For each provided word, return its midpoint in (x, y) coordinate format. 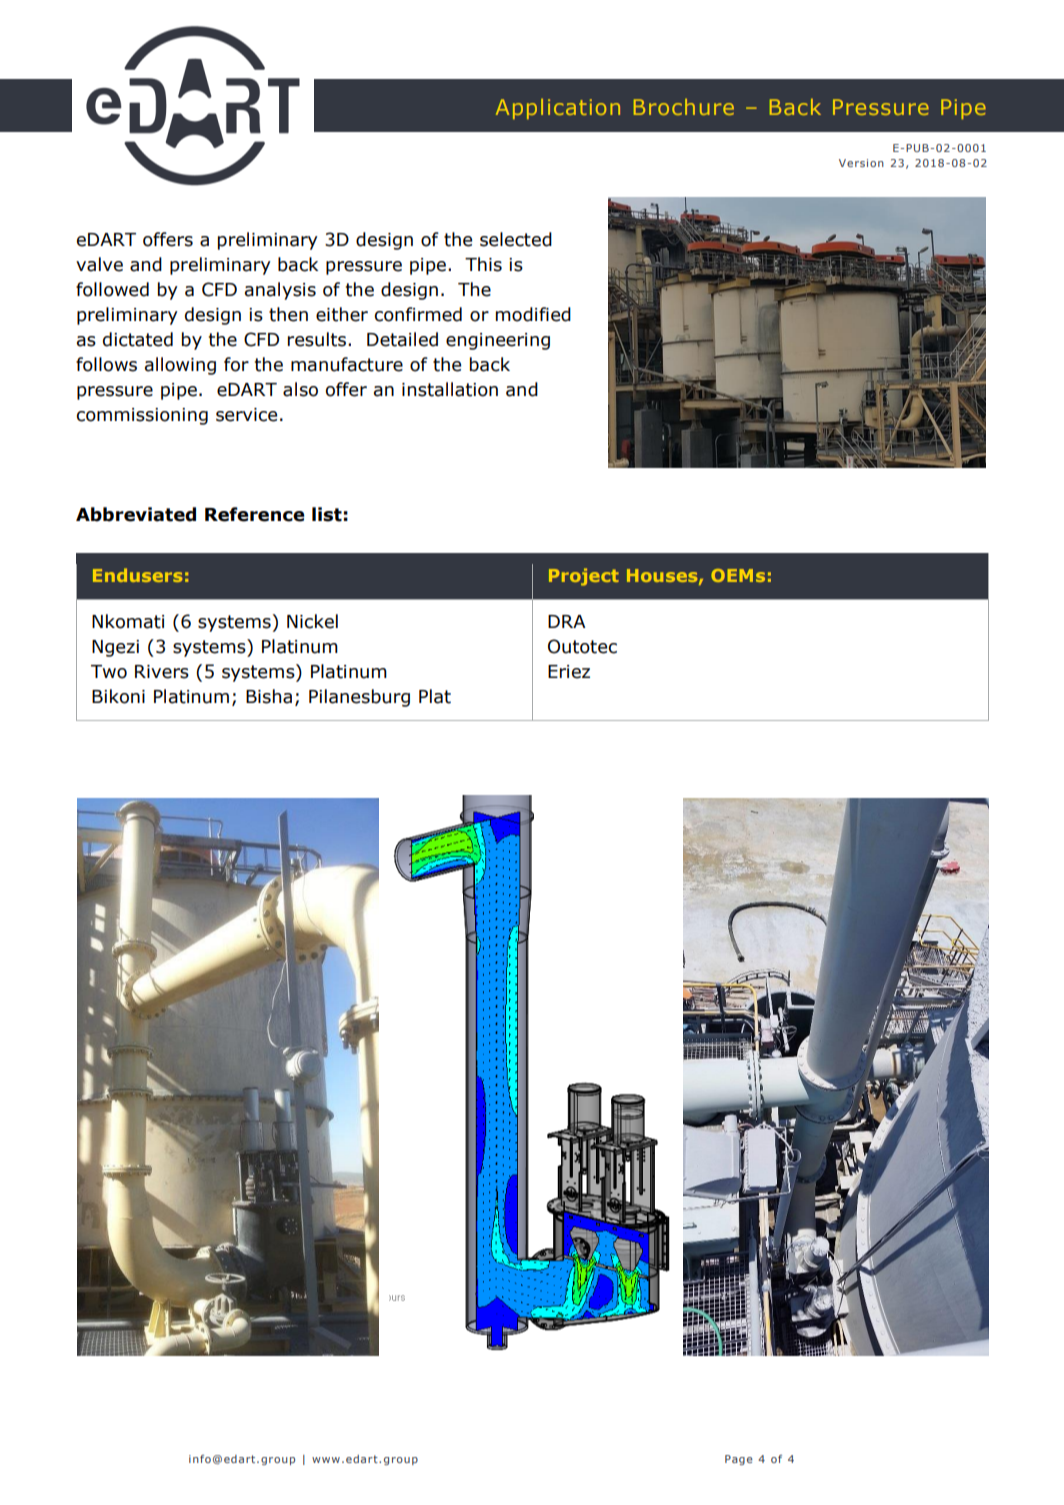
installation (450, 389)
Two (109, 672)
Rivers (162, 672)
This (483, 264)
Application (558, 109)
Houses (663, 576)
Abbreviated (136, 514)
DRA (567, 621)
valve (99, 264)
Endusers (138, 575)
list (327, 514)
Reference (255, 514)
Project (584, 577)
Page (739, 1460)
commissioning (142, 416)
